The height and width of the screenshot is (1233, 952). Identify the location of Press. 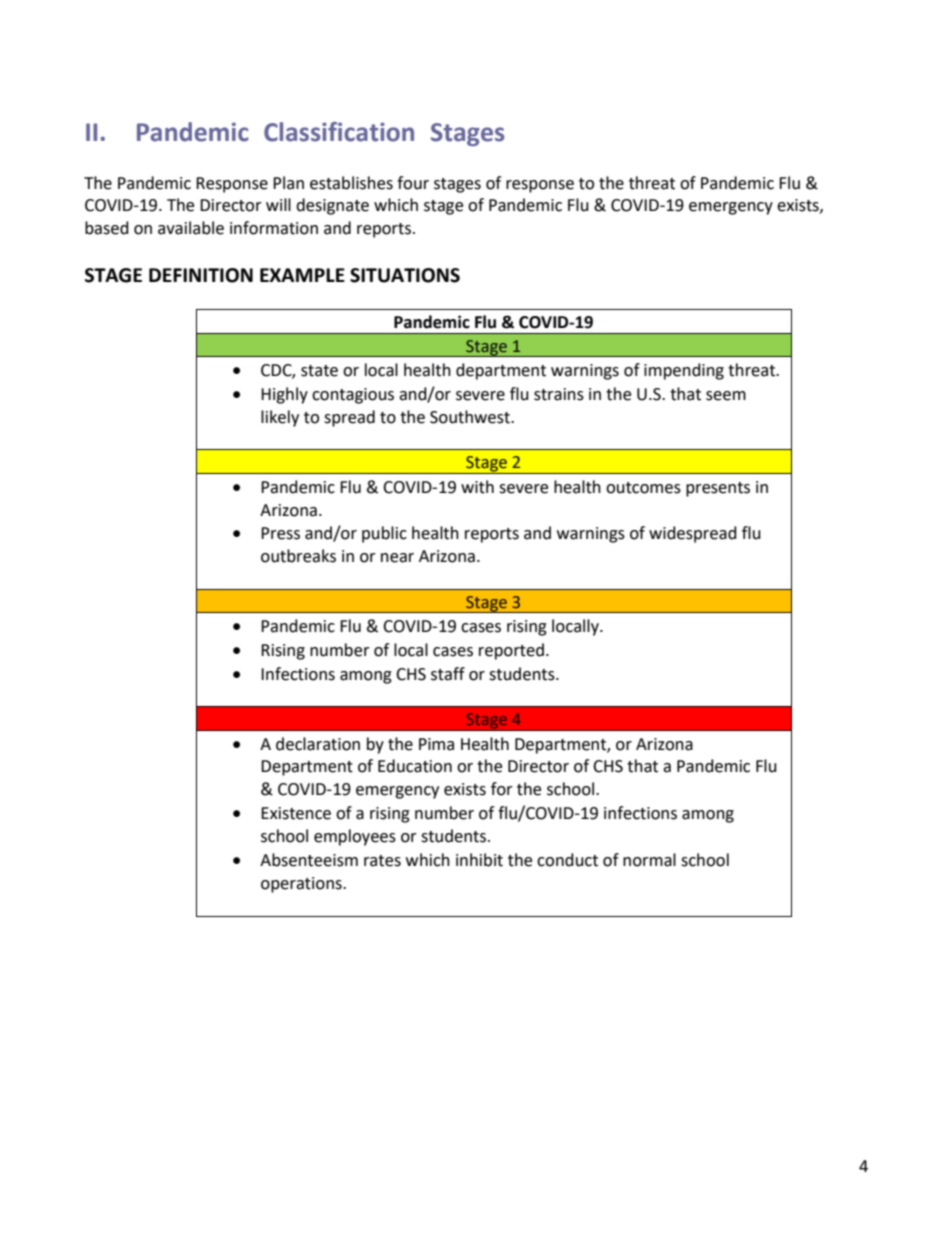
(280, 533).
